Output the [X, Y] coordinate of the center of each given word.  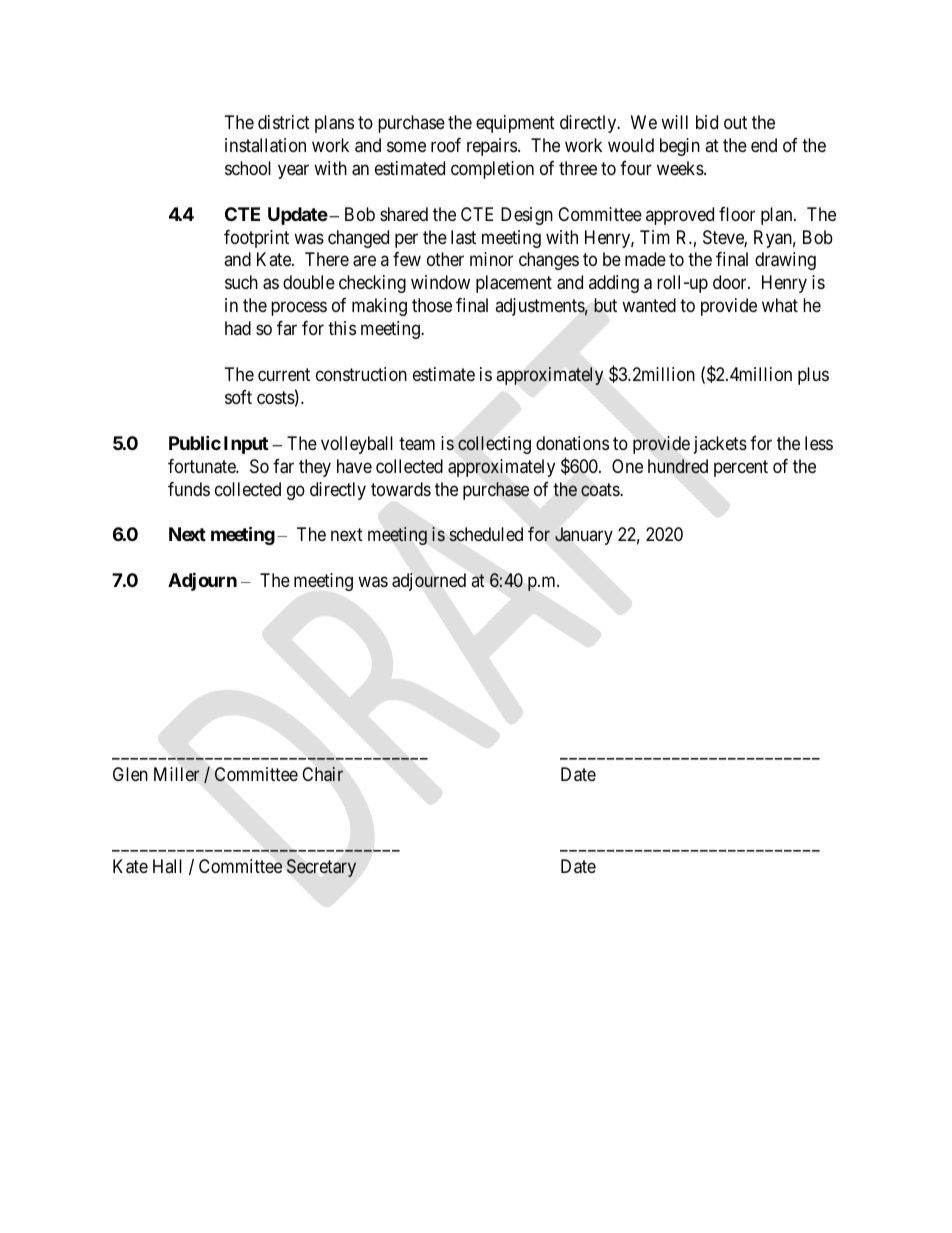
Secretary [321, 868]
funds [189, 489]
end [764, 145]
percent [741, 468]
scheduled [486, 534]
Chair [322, 774]
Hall [167, 866]
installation [265, 145]
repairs [492, 147]
